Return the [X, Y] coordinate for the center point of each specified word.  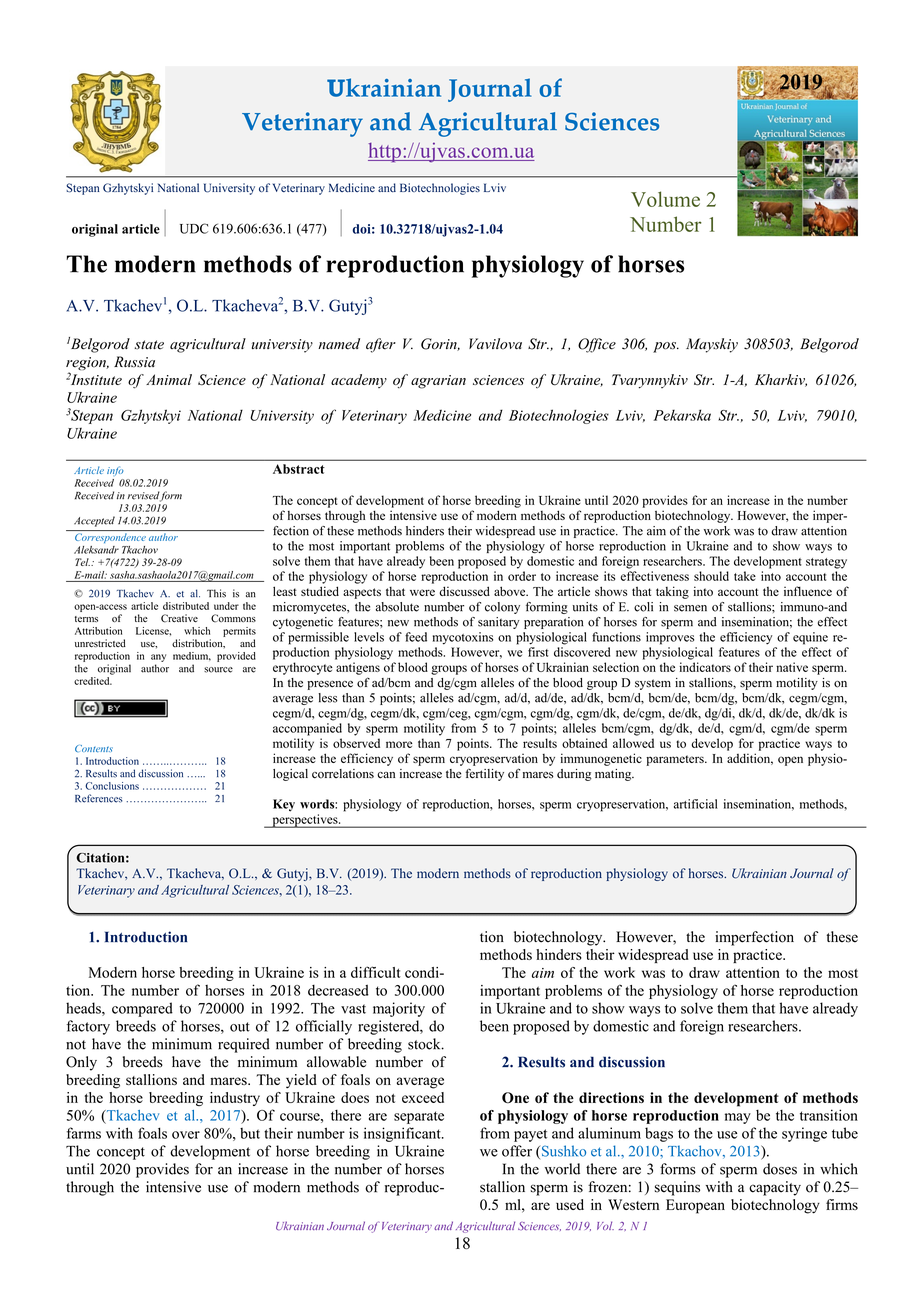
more [399, 744]
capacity [775, 1188]
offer [517, 1151]
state [149, 345]
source [218, 670]
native [792, 667]
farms [84, 1133]
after [381, 345]
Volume [665, 199]
